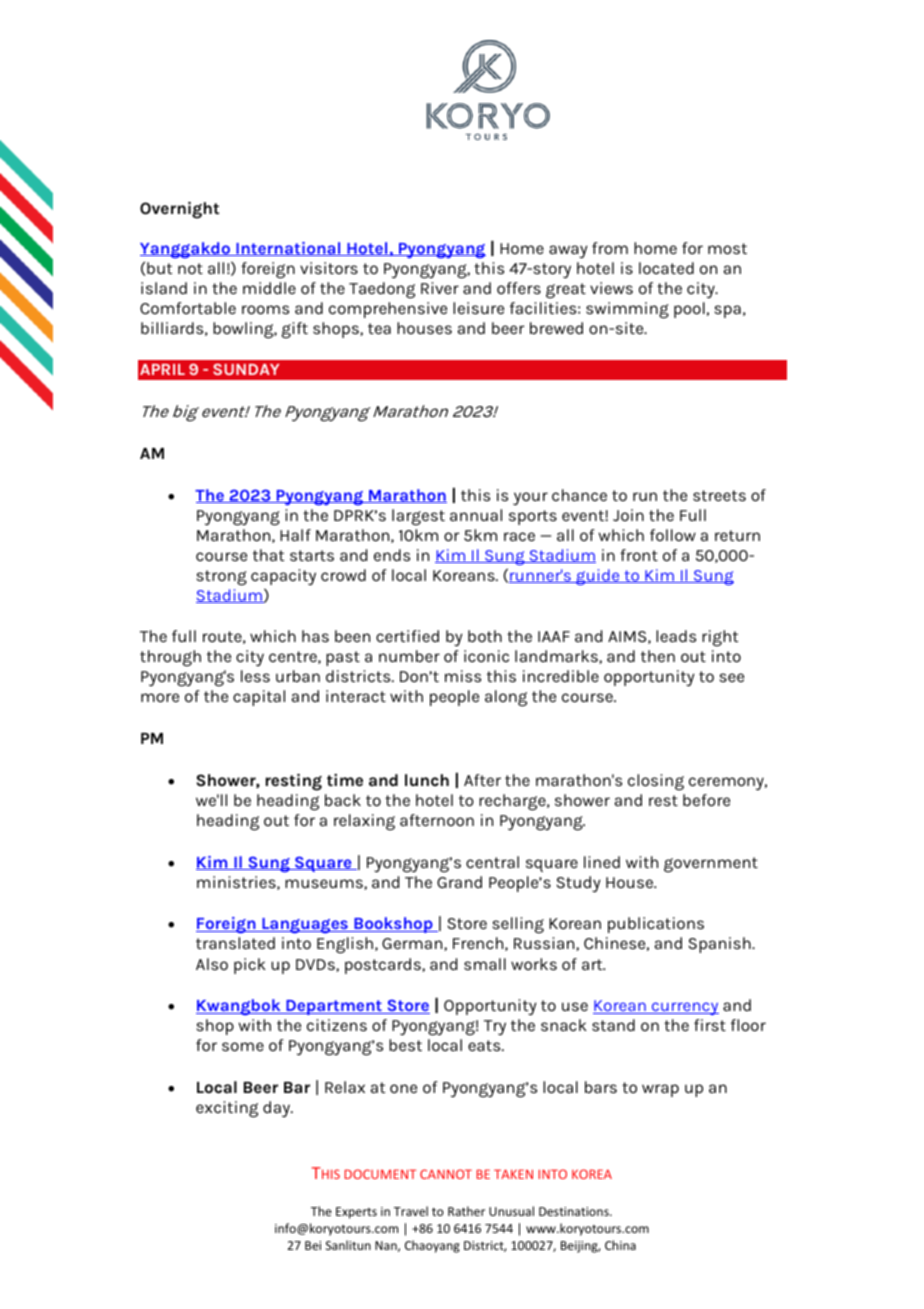 The width and height of the screenshot is (924, 1309). Describe the element at coordinates (440, 288) in the screenshot. I see `River` at that location.
